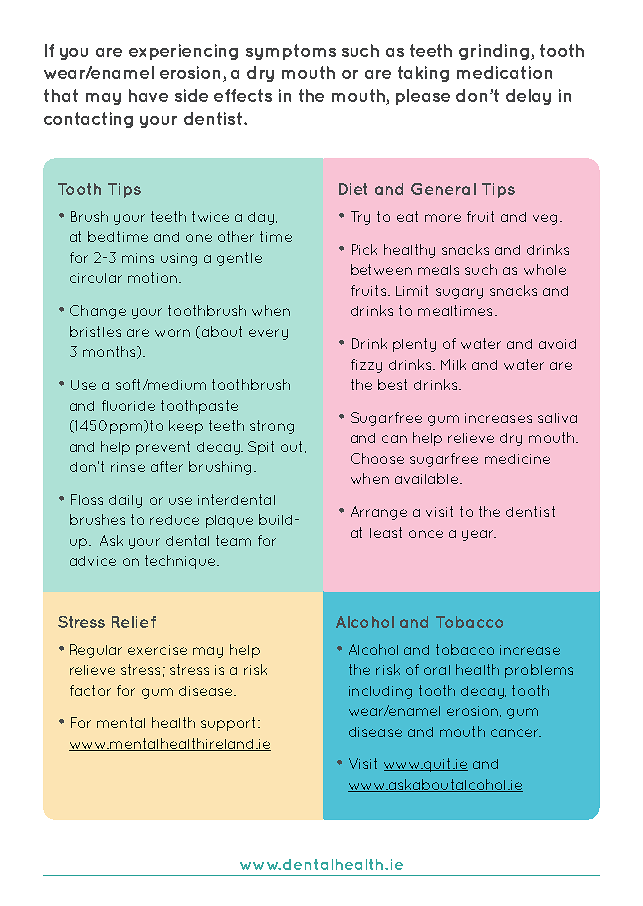 Image resolution: width=643 pixels, height=906 pixels. What do you see at coordinates (479, 535) in the screenshot?
I see `year` at bounding box center [479, 535].
